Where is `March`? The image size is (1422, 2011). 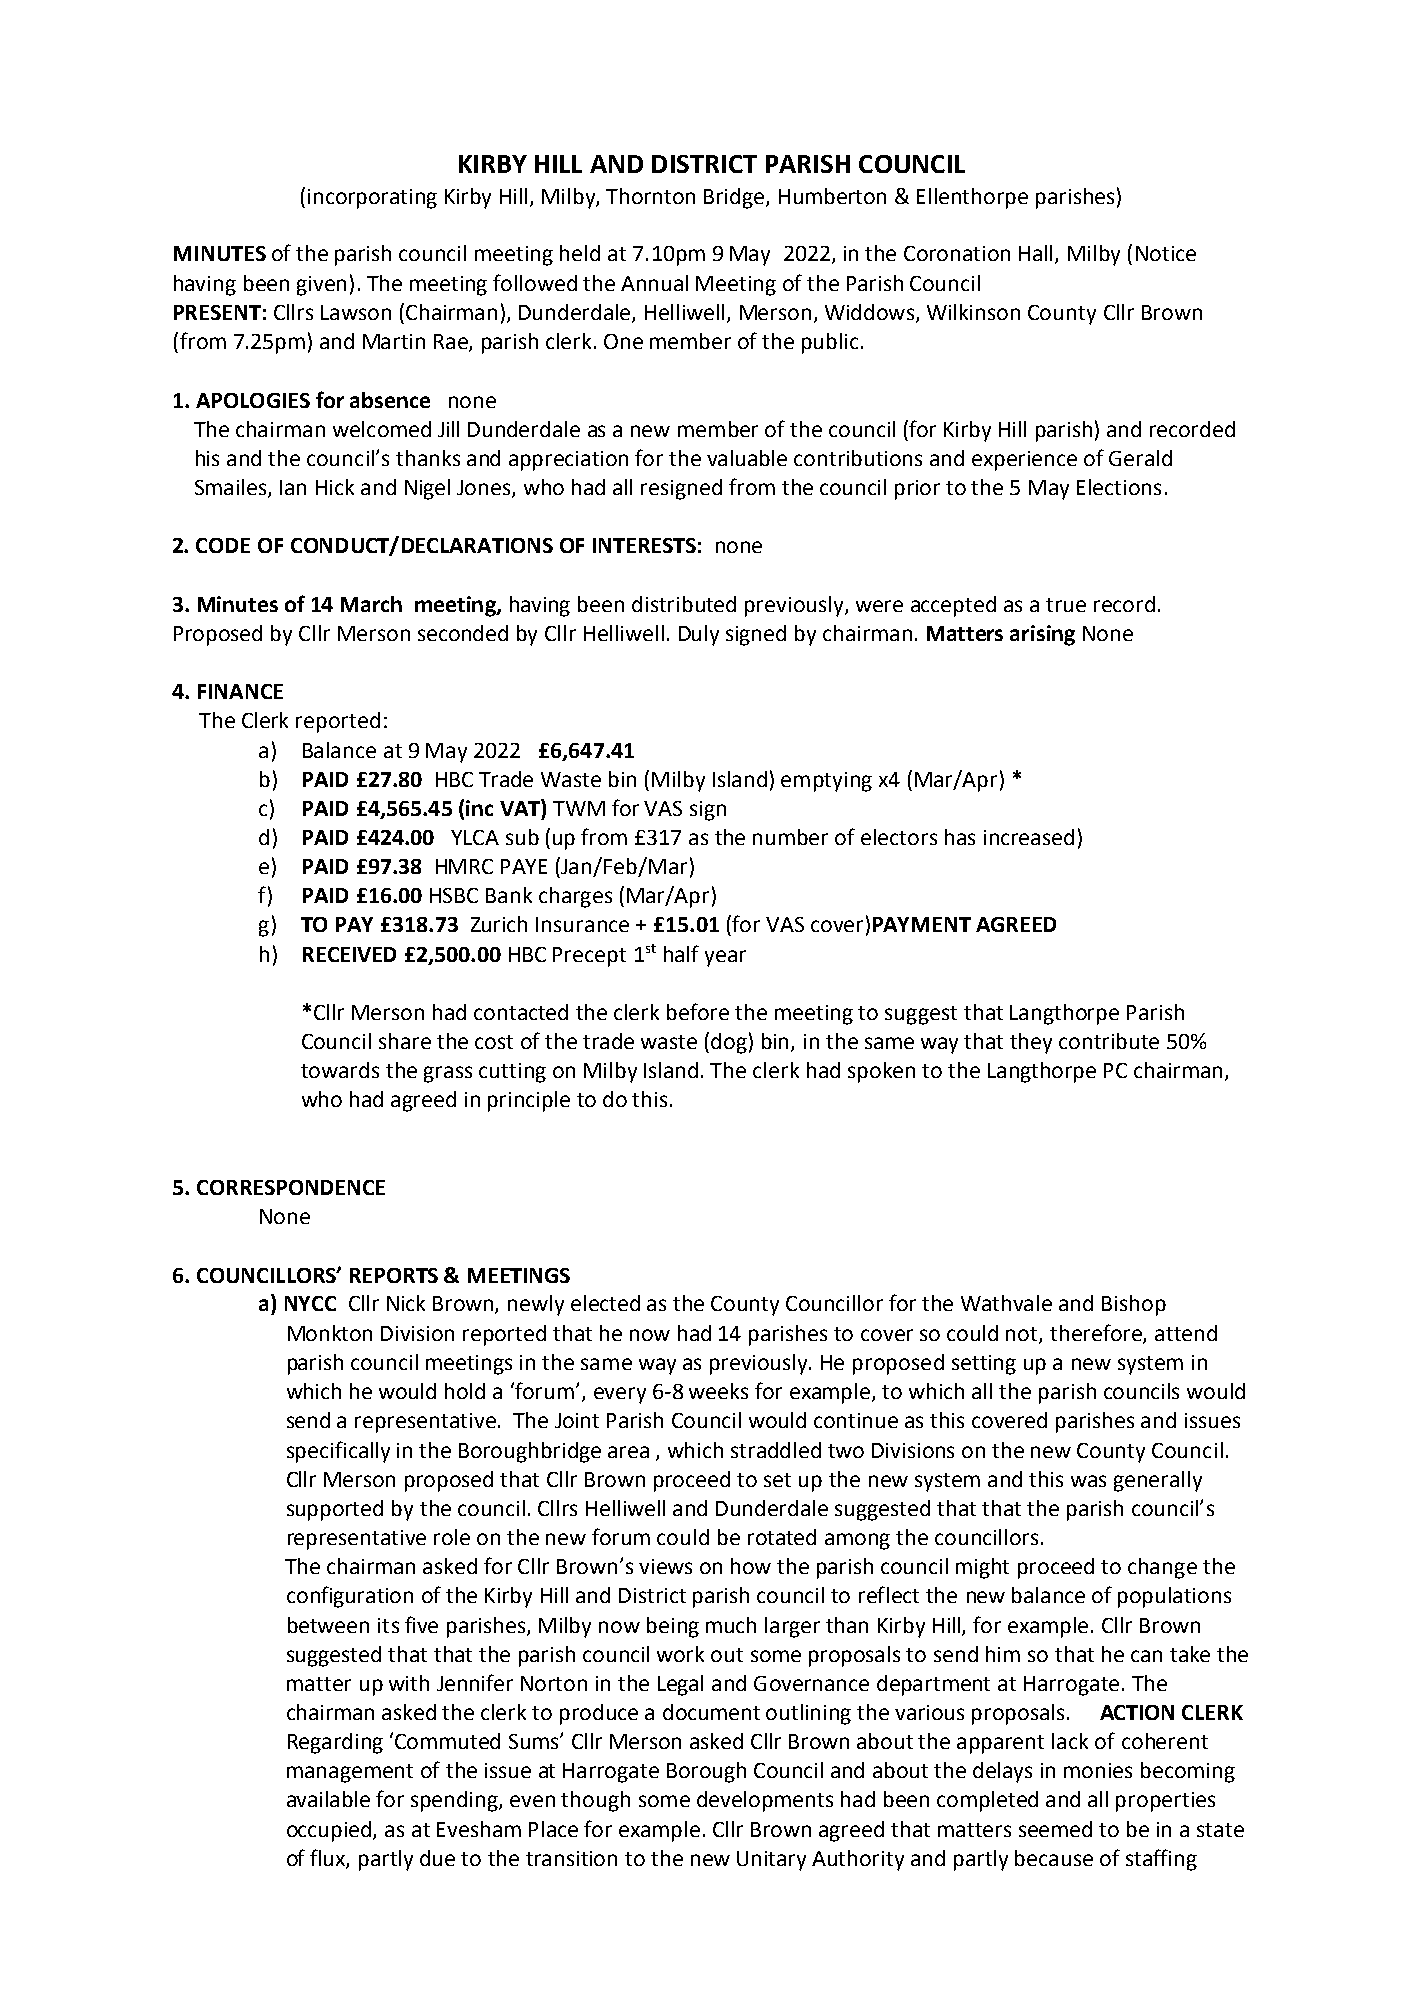 March is located at coordinates (371, 604).
